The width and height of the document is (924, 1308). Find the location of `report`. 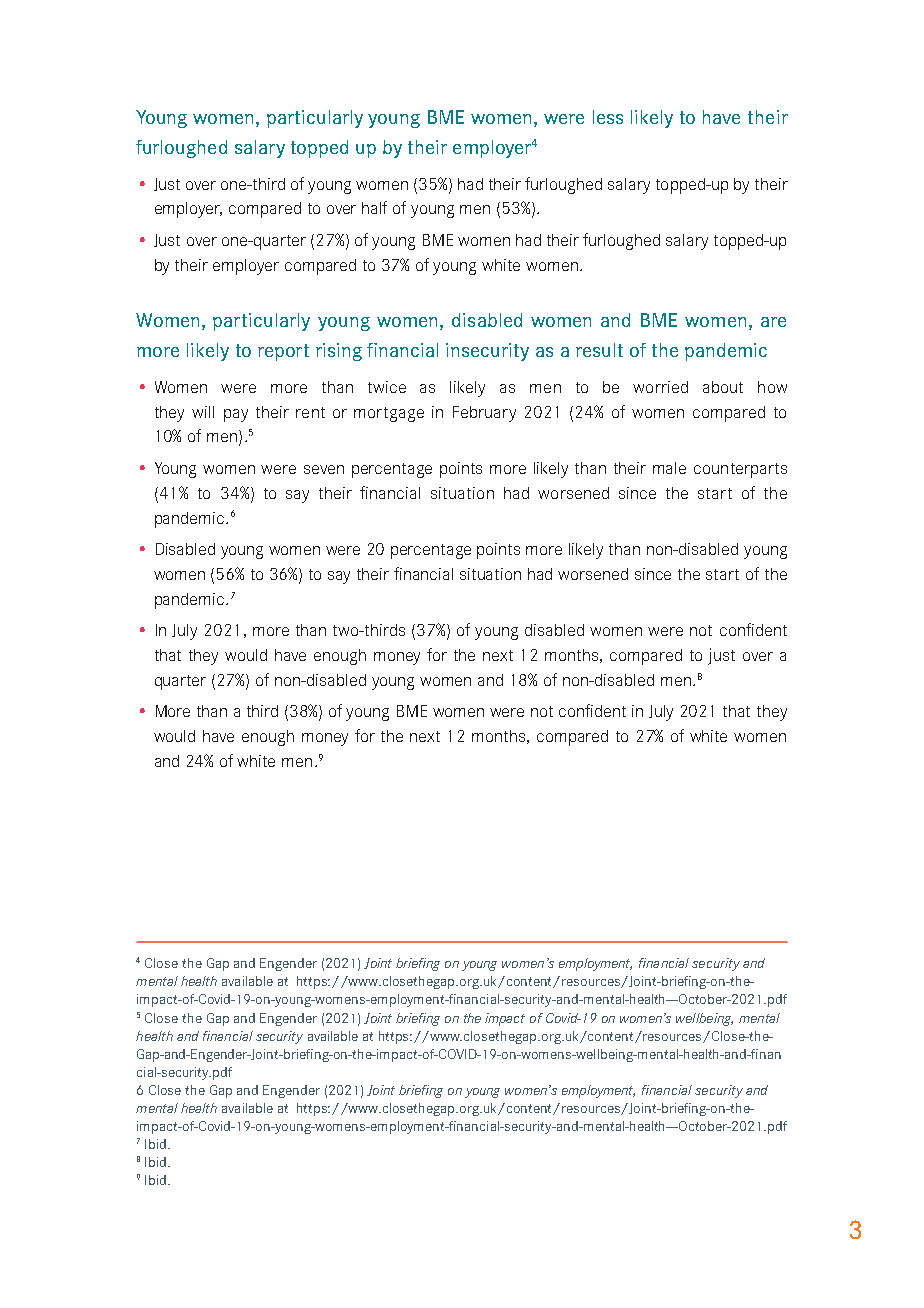

report is located at coordinates (283, 352).
